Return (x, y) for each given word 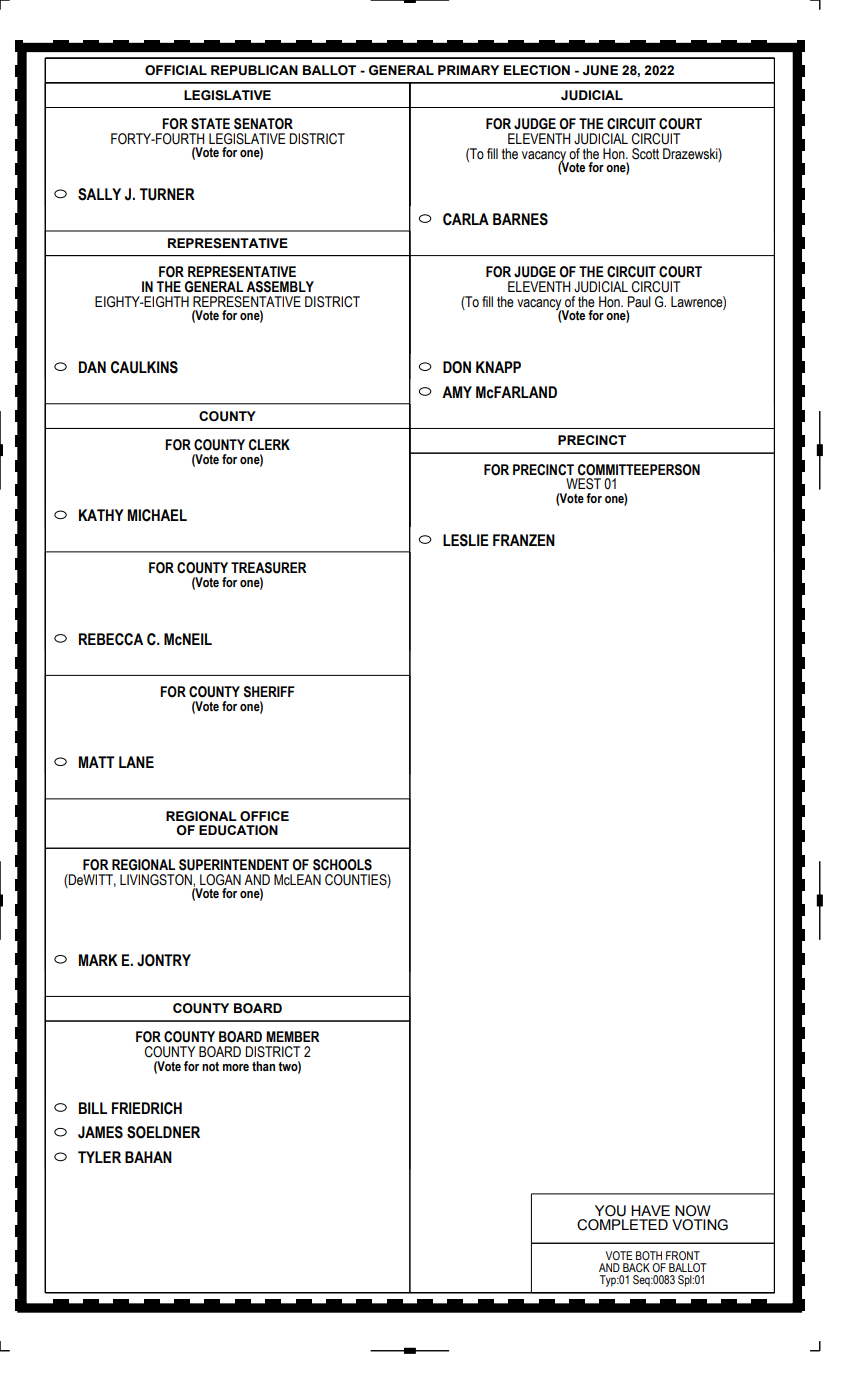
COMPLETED (622, 1225)
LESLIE (466, 540)
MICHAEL (157, 515)
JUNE (600, 70)
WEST (583, 484)
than (263, 1066)
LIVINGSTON (157, 880)
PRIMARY (468, 70)
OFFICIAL (176, 70)
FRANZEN (524, 540)
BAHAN (148, 1157)
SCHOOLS (342, 865)
